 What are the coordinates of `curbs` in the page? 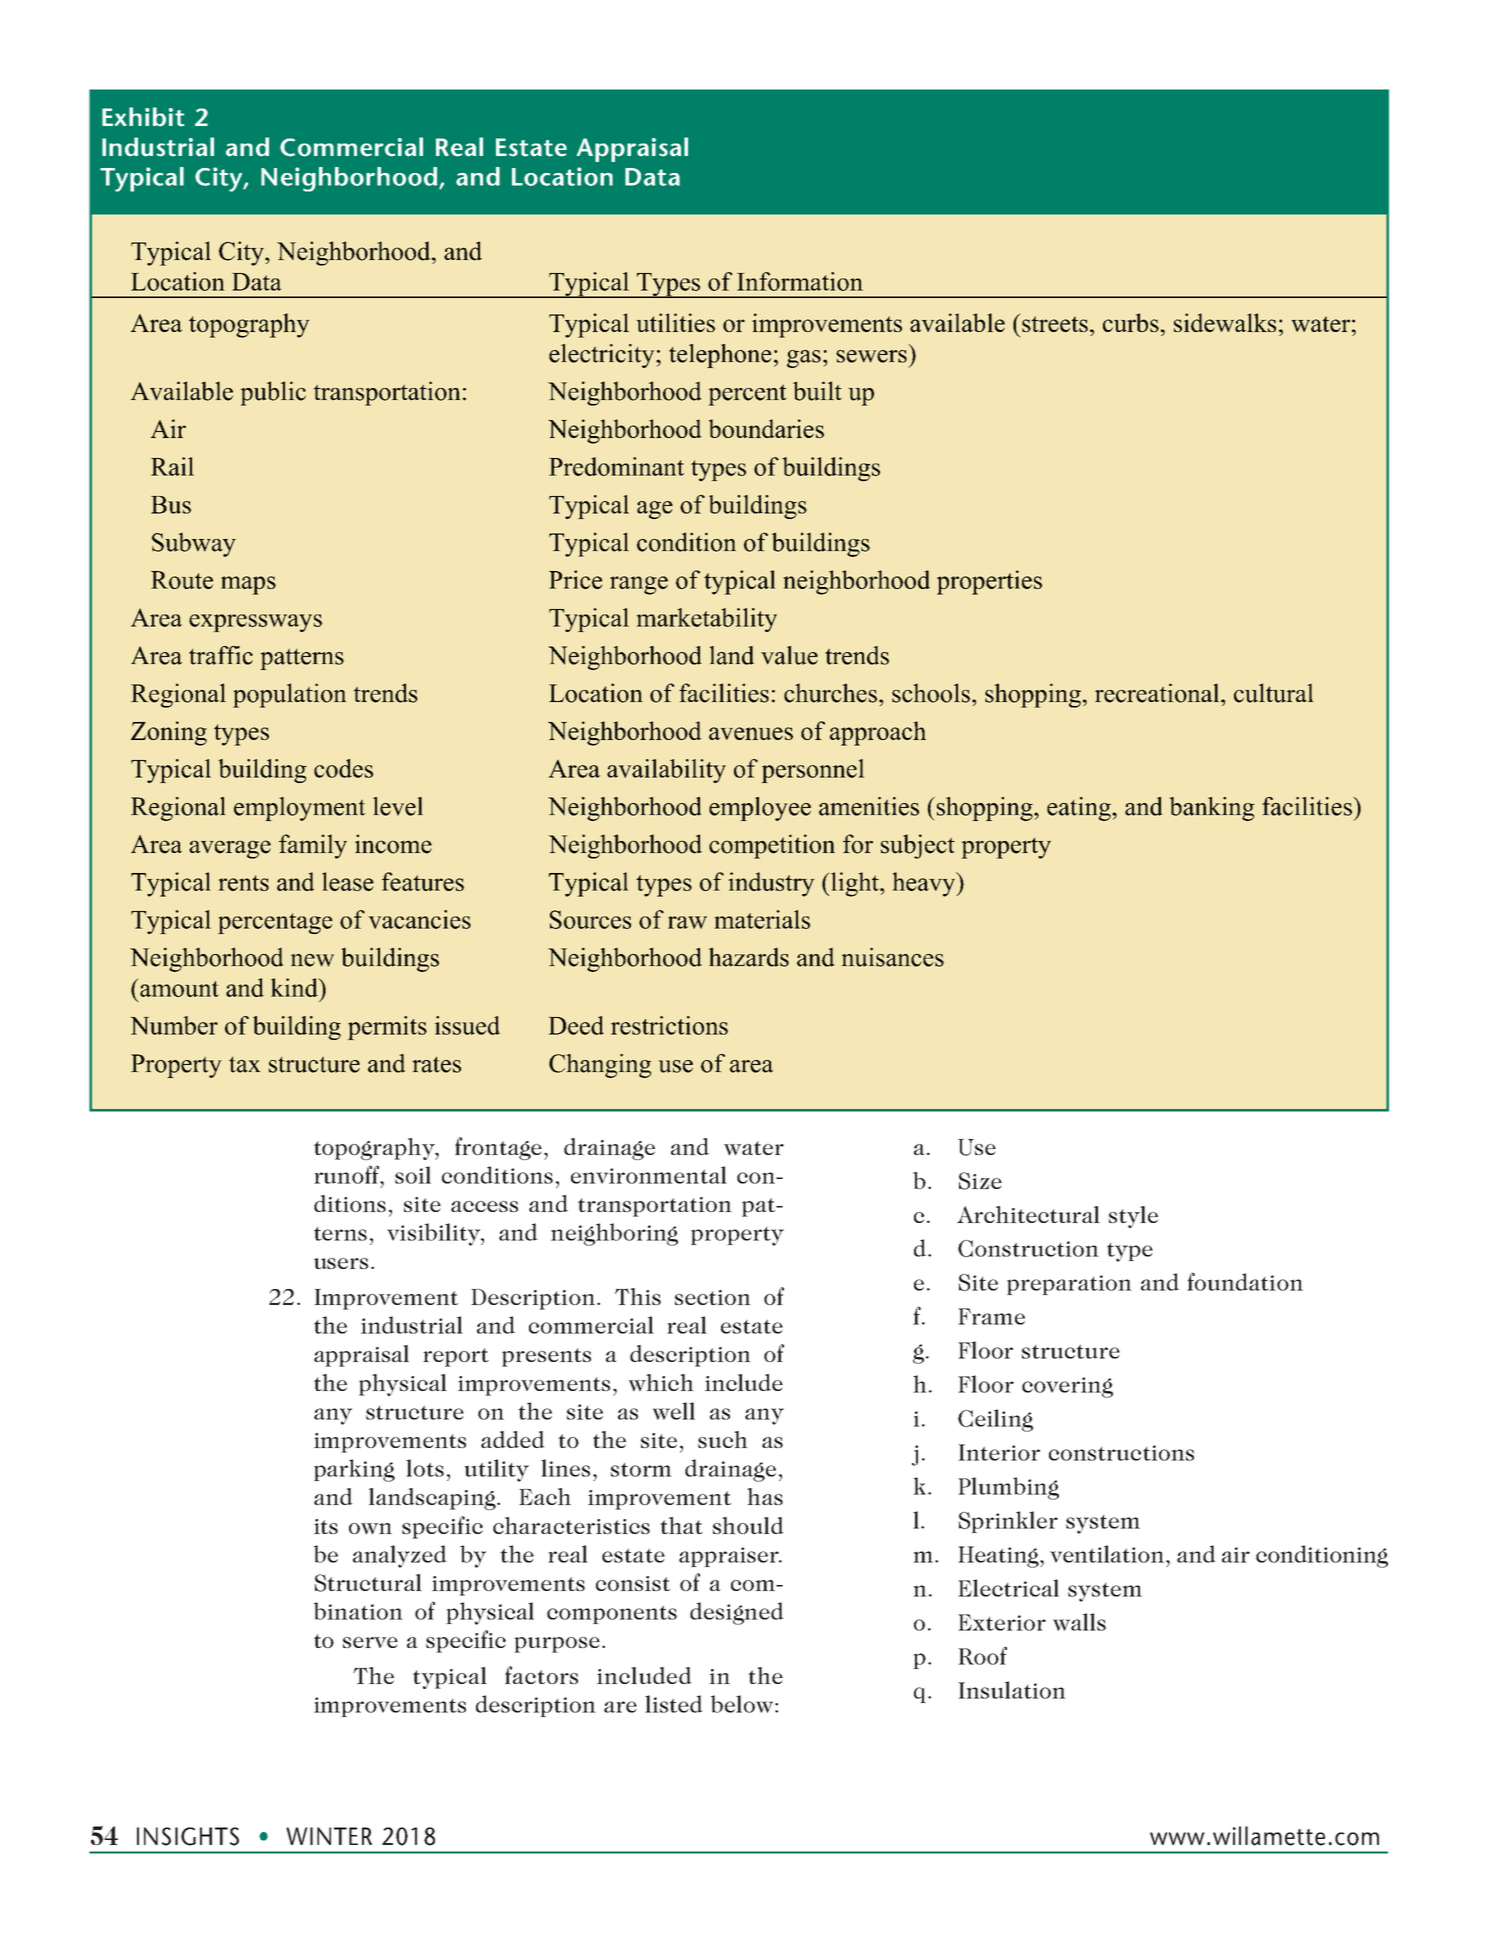 It's located at (1131, 322).
